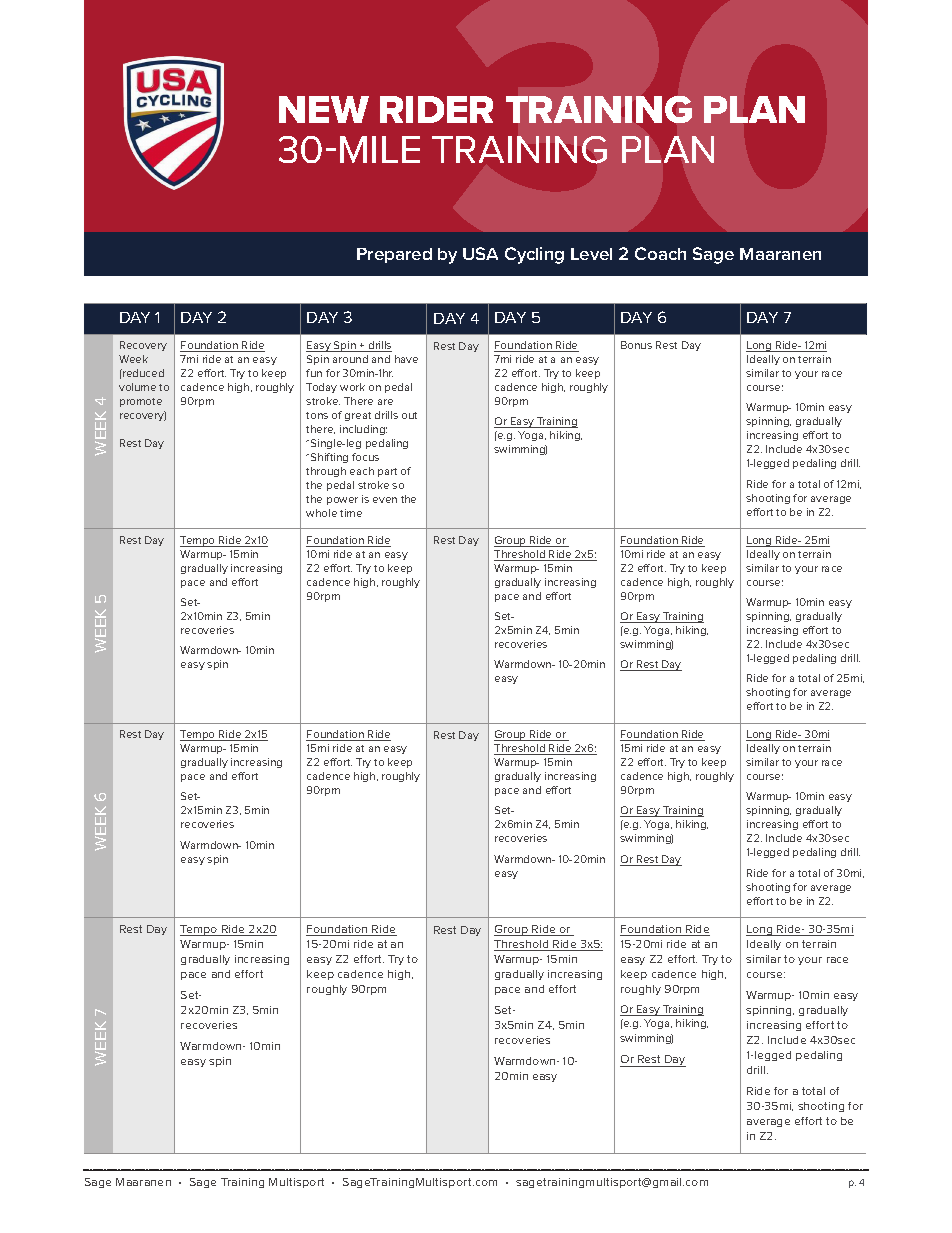  I want to click on reduced, so click(142, 373).
